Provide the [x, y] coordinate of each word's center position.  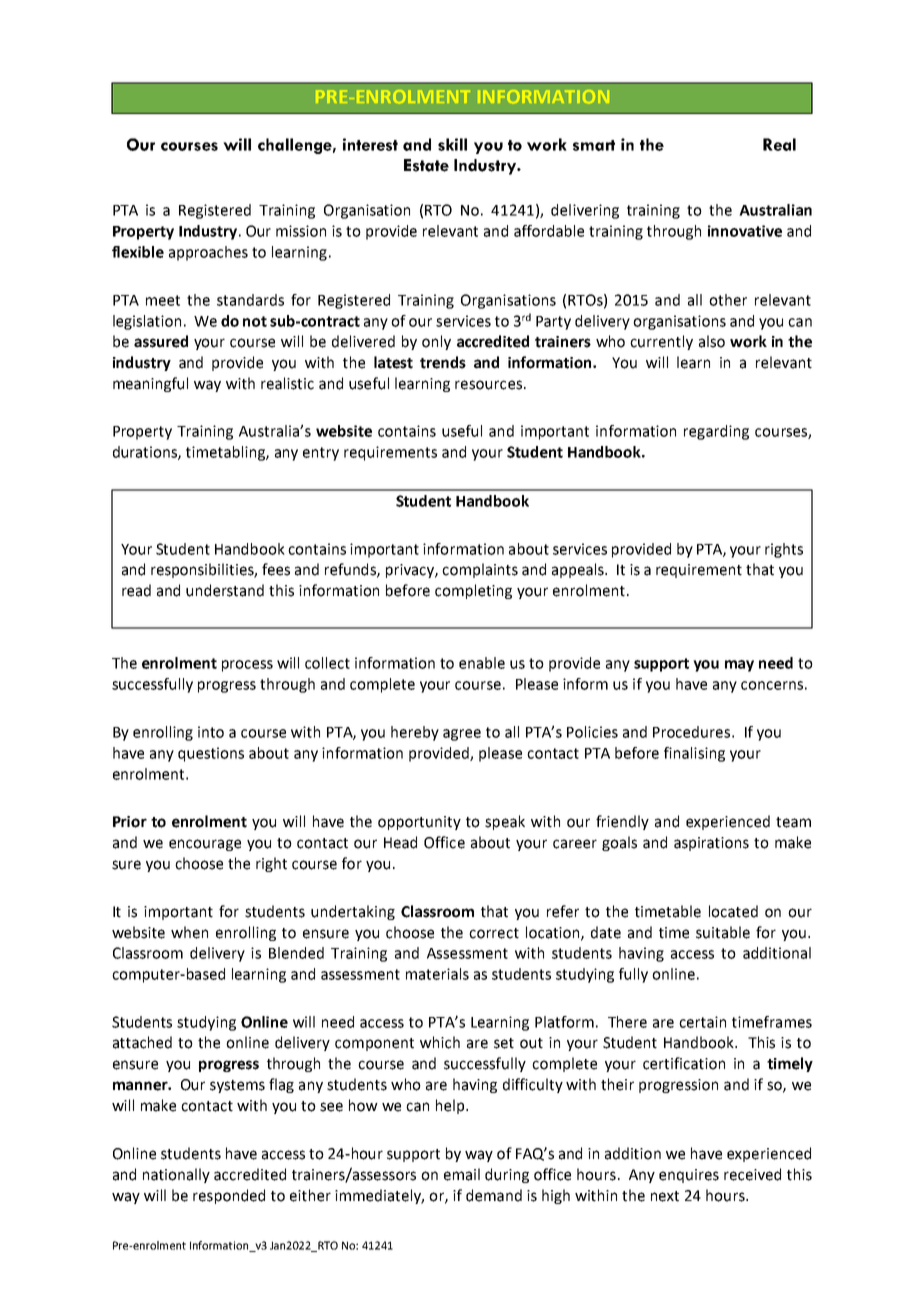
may [739, 666]
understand [225, 590]
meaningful [150, 384]
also [712, 341]
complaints [480, 570]
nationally [176, 1175]
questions [211, 754]
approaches [208, 253]
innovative [745, 231]
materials [437, 974]
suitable [723, 932]
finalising [694, 754]
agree [462, 735]
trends [443, 362]
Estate [426, 165]
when [189, 932]
